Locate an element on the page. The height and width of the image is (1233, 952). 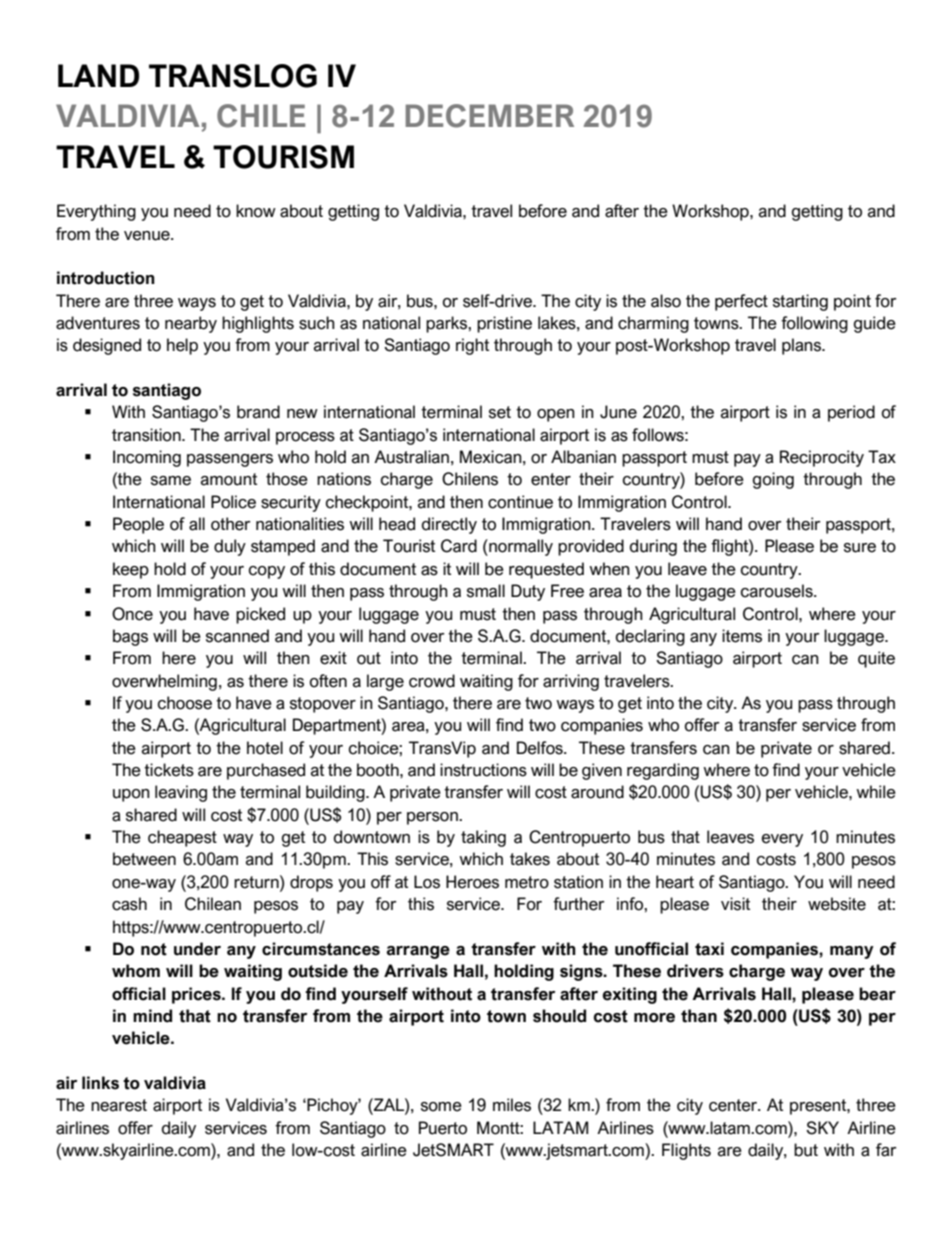
nearest is located at coordinates (119, 1105).
